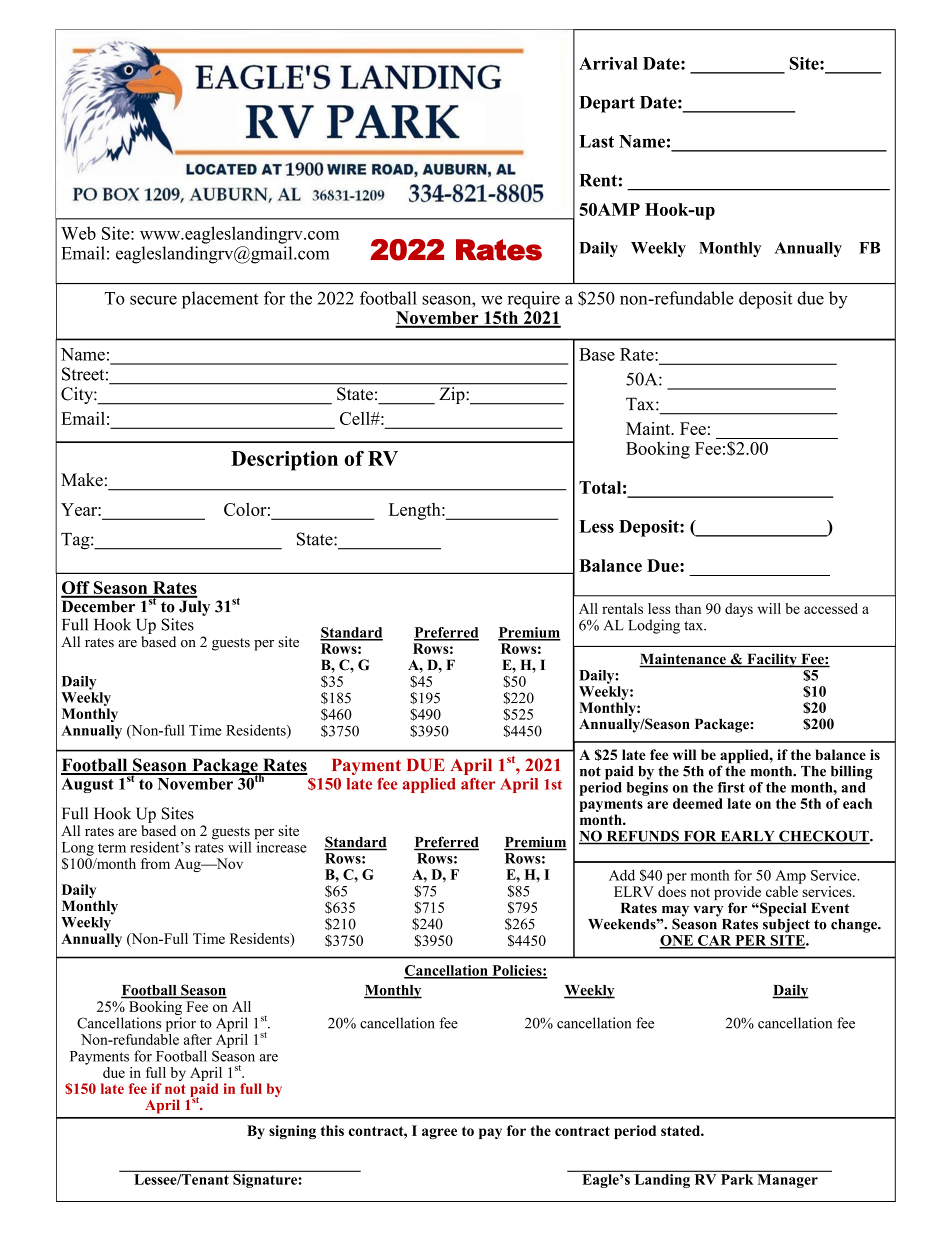 The height and width of the document is (1233, 952). What do you see at coordinates (608, 63) in the document?
I see `Arrival` at bounding box center [608, 63].
